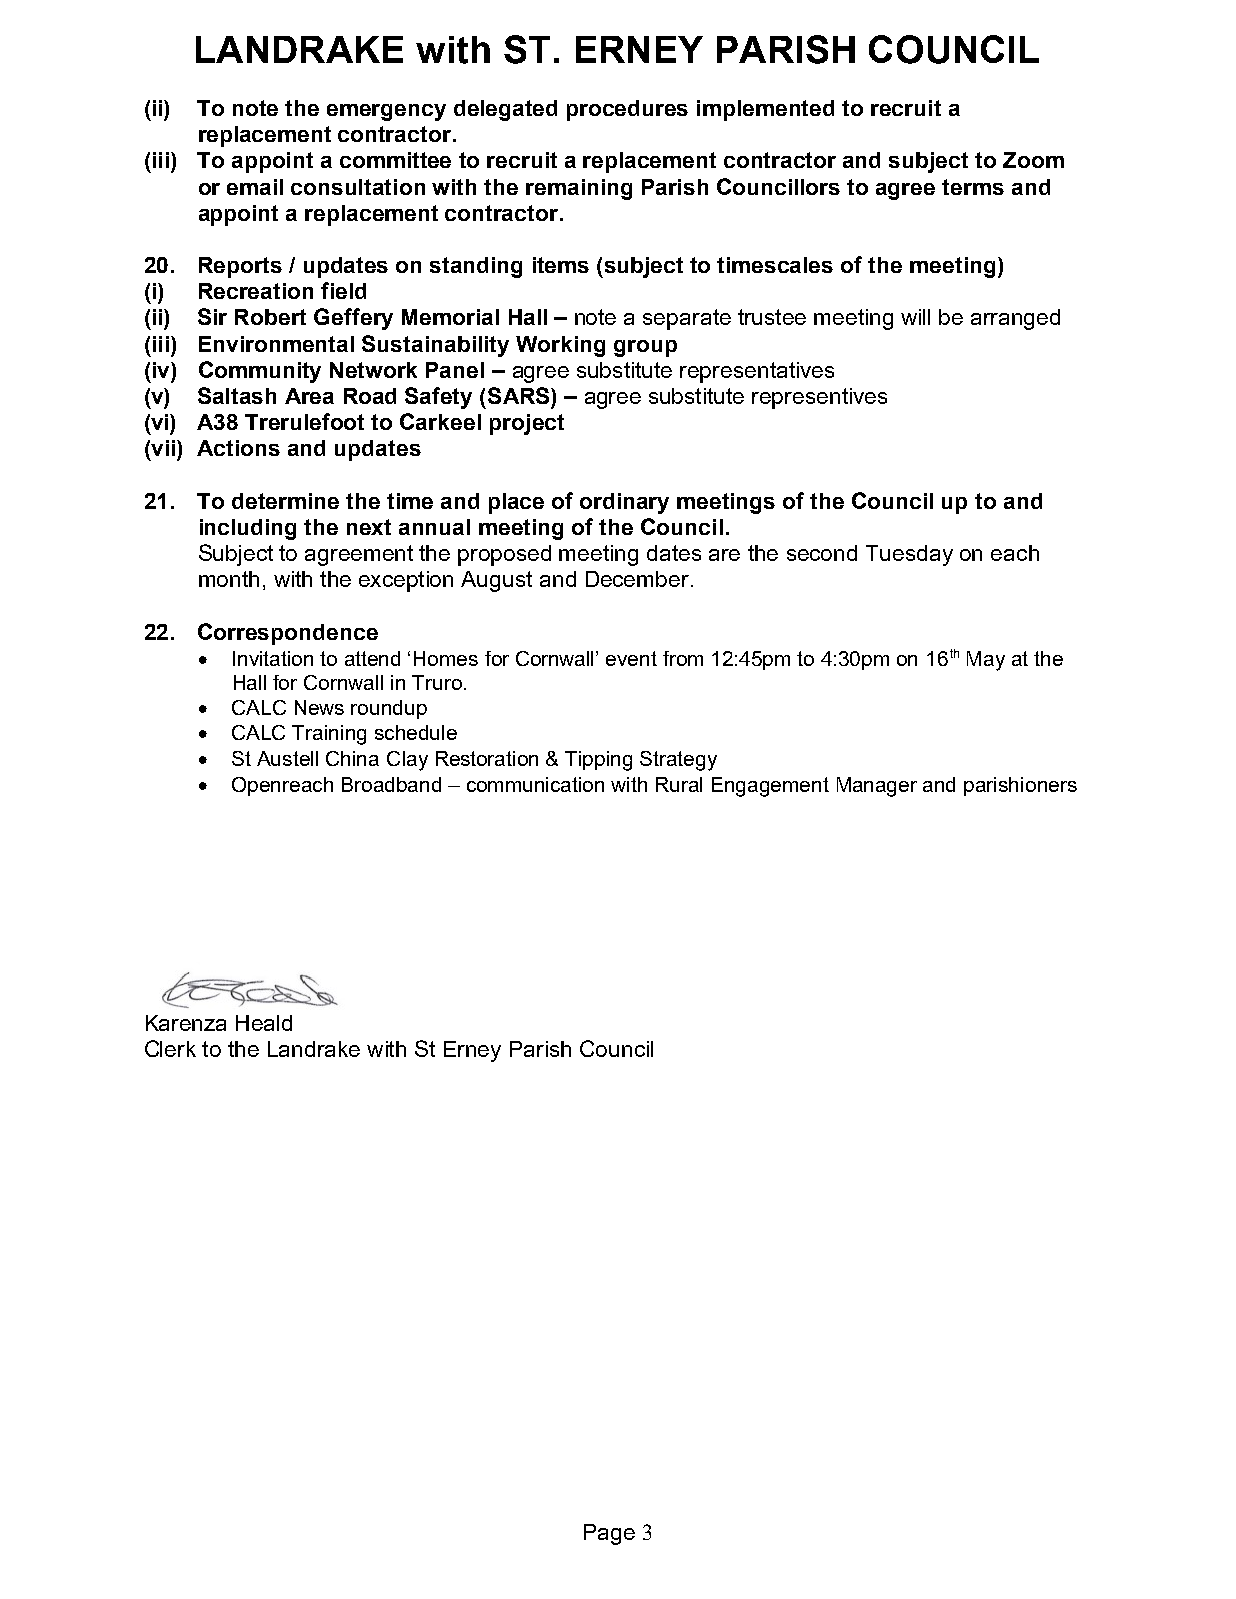 This document has height=1599, width=1236. I want to click on email, so click(255, 187).
